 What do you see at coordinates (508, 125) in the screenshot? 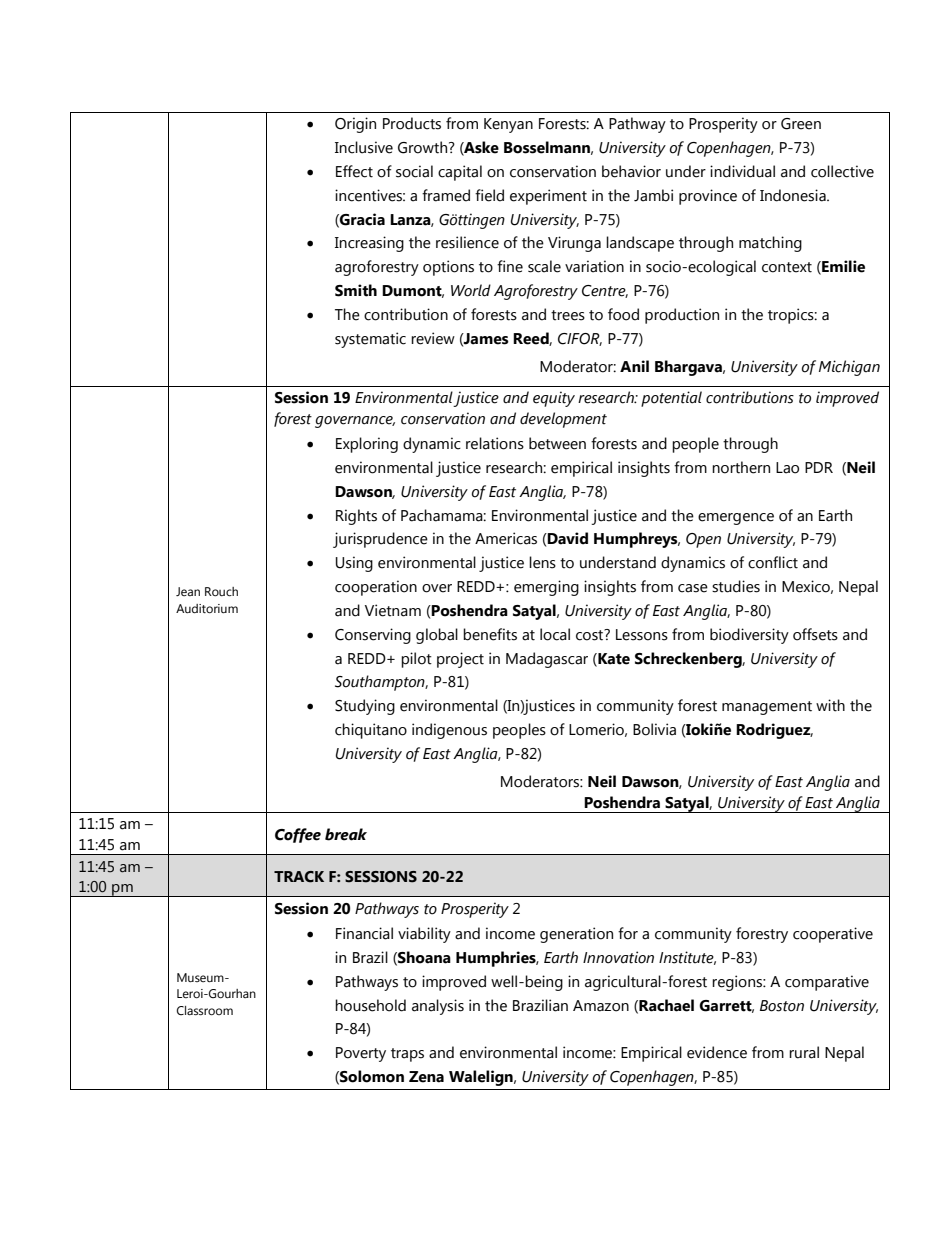
I see `Kenyan` at bounding box center [508, 125].
